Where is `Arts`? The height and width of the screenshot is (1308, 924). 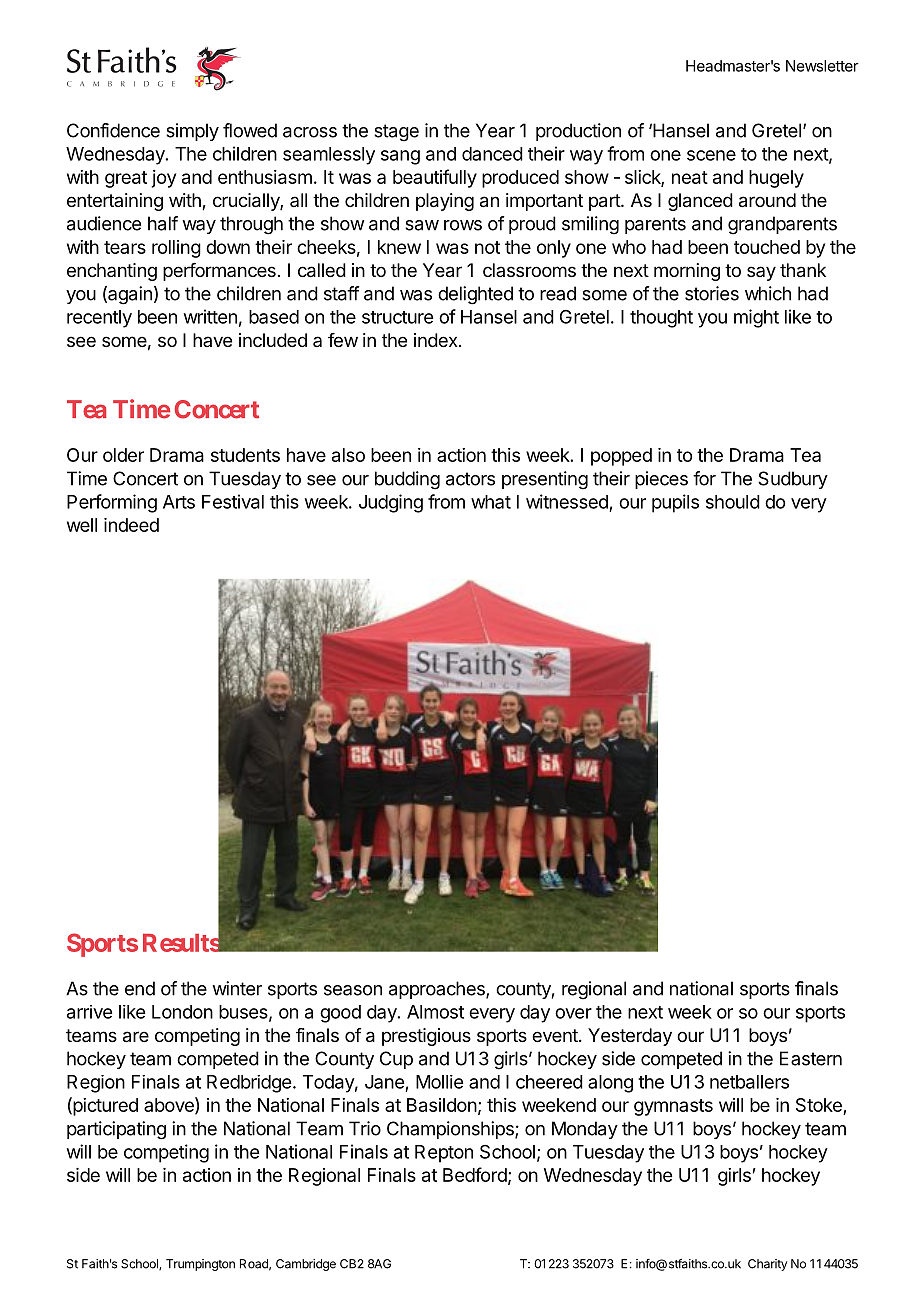 Arts is located at coordinates (179, 502).
